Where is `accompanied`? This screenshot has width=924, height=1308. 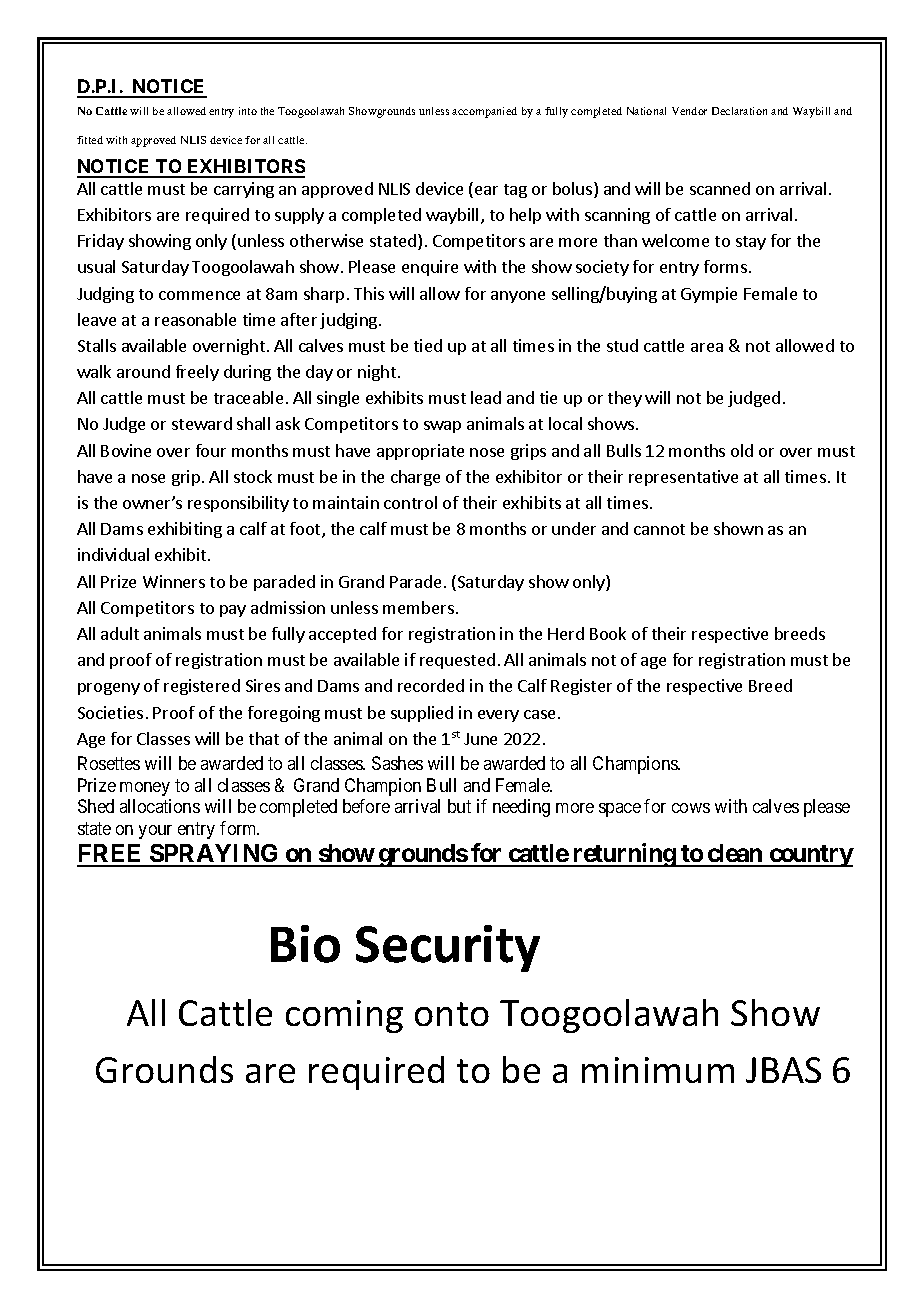 accompanied is located at coordinates (484, 112).
